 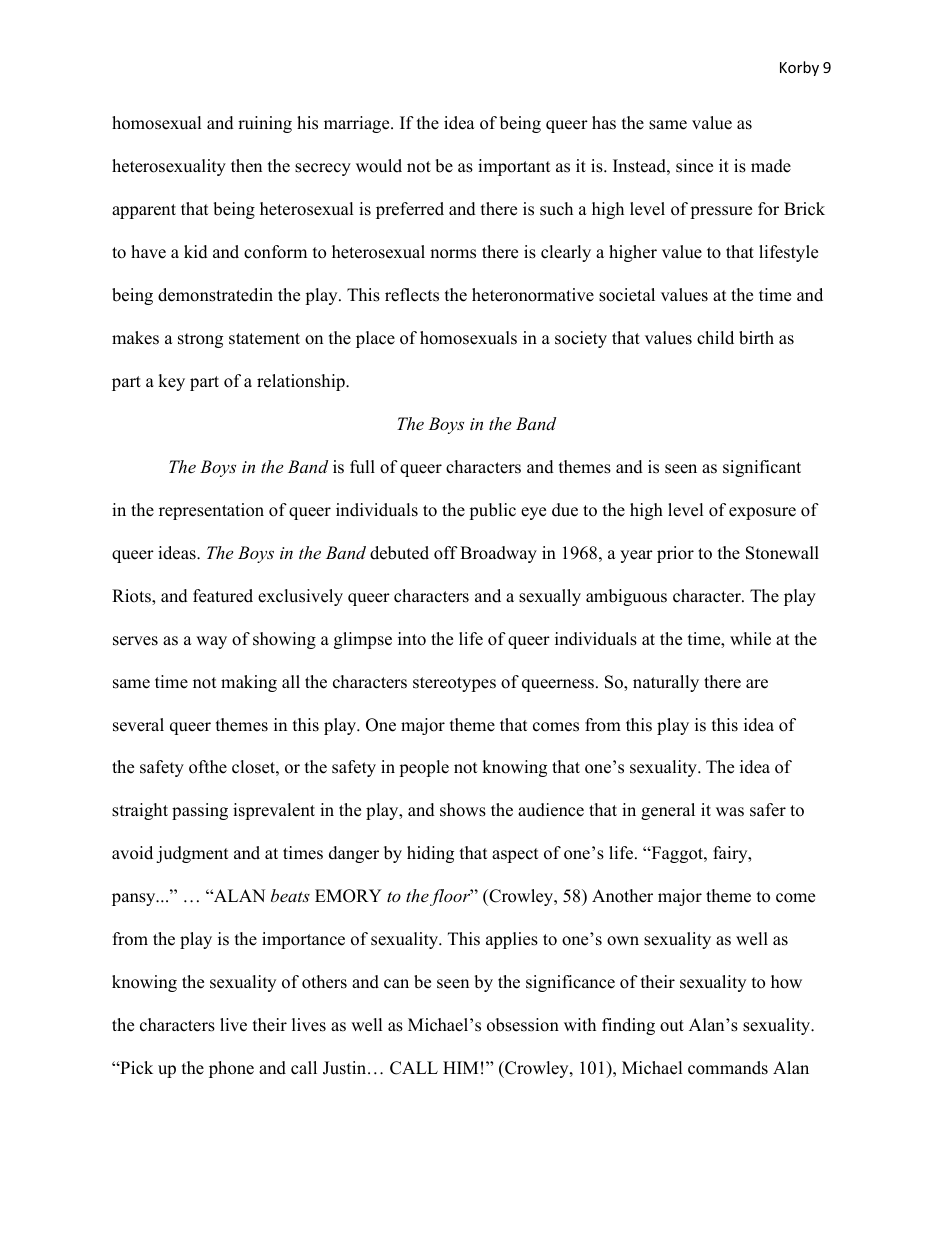 I want to click on while, so click(x=750, y=639).
